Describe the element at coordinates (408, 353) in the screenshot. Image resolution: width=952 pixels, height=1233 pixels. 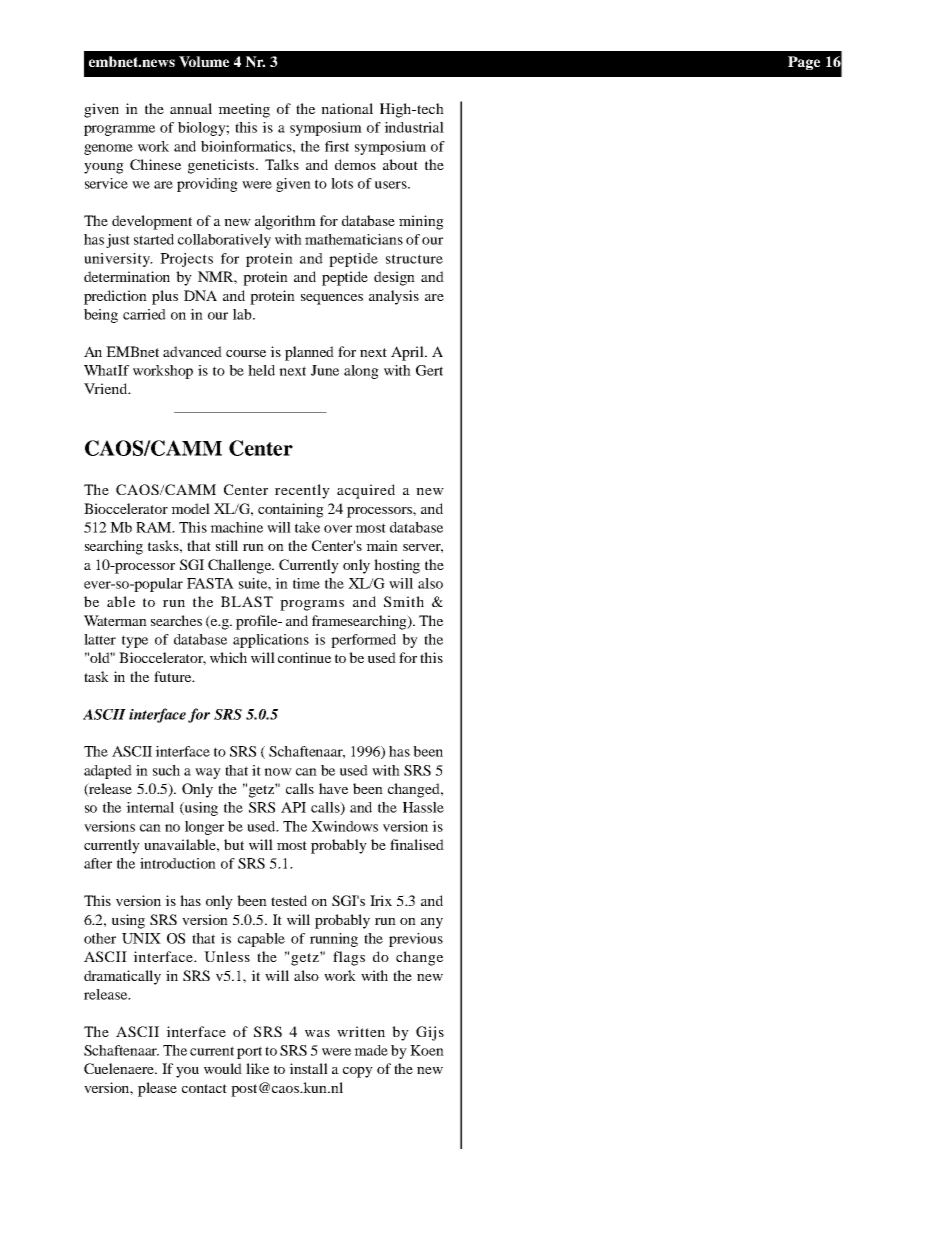
I see `April` at that location.
